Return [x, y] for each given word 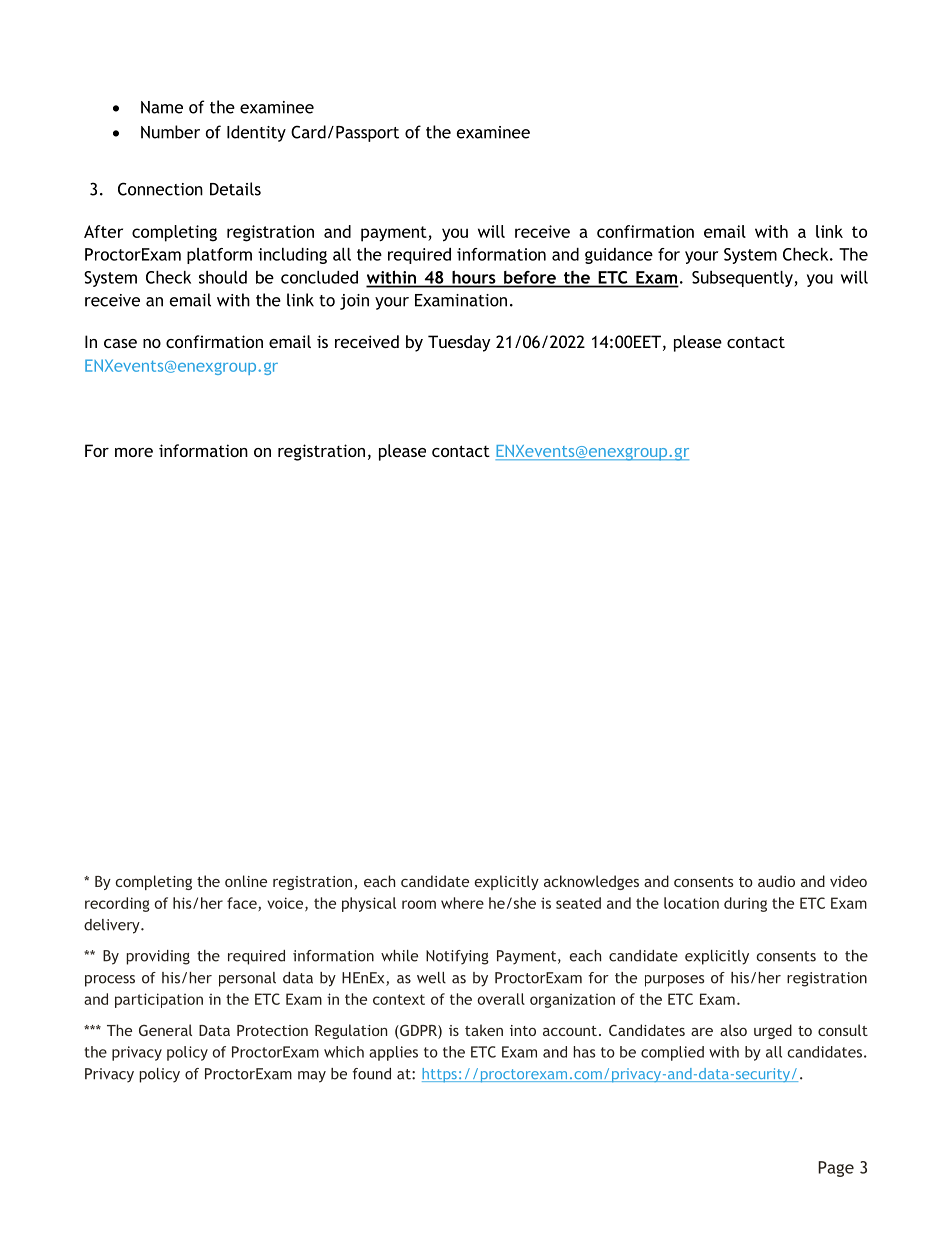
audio [776, 881]
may [312, 1077]
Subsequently [742, 279]
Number [170, 132]
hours [473, 277]
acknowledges [591, 882]
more [134, 452]
